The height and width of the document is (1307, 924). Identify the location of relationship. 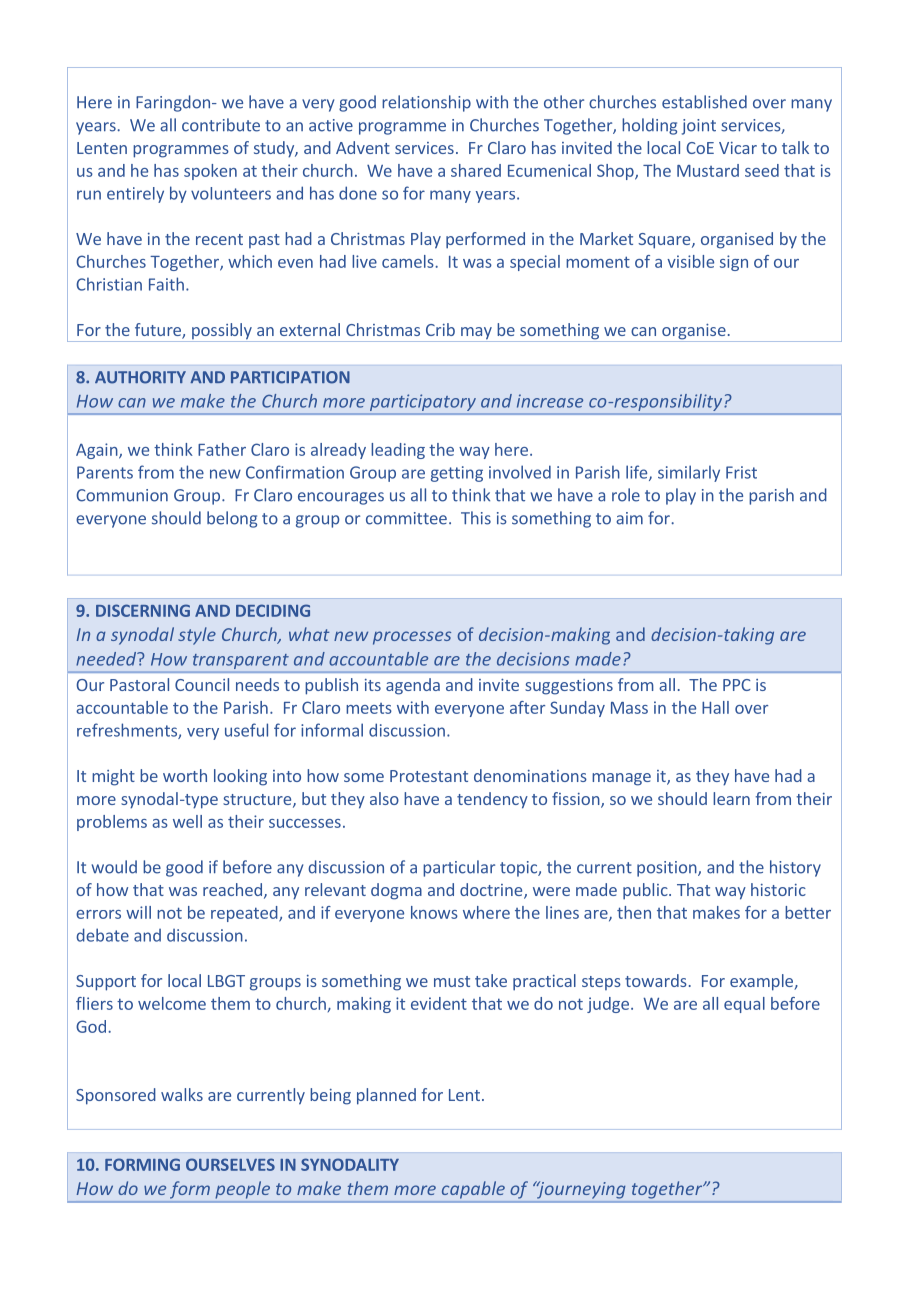
(426, 103).
